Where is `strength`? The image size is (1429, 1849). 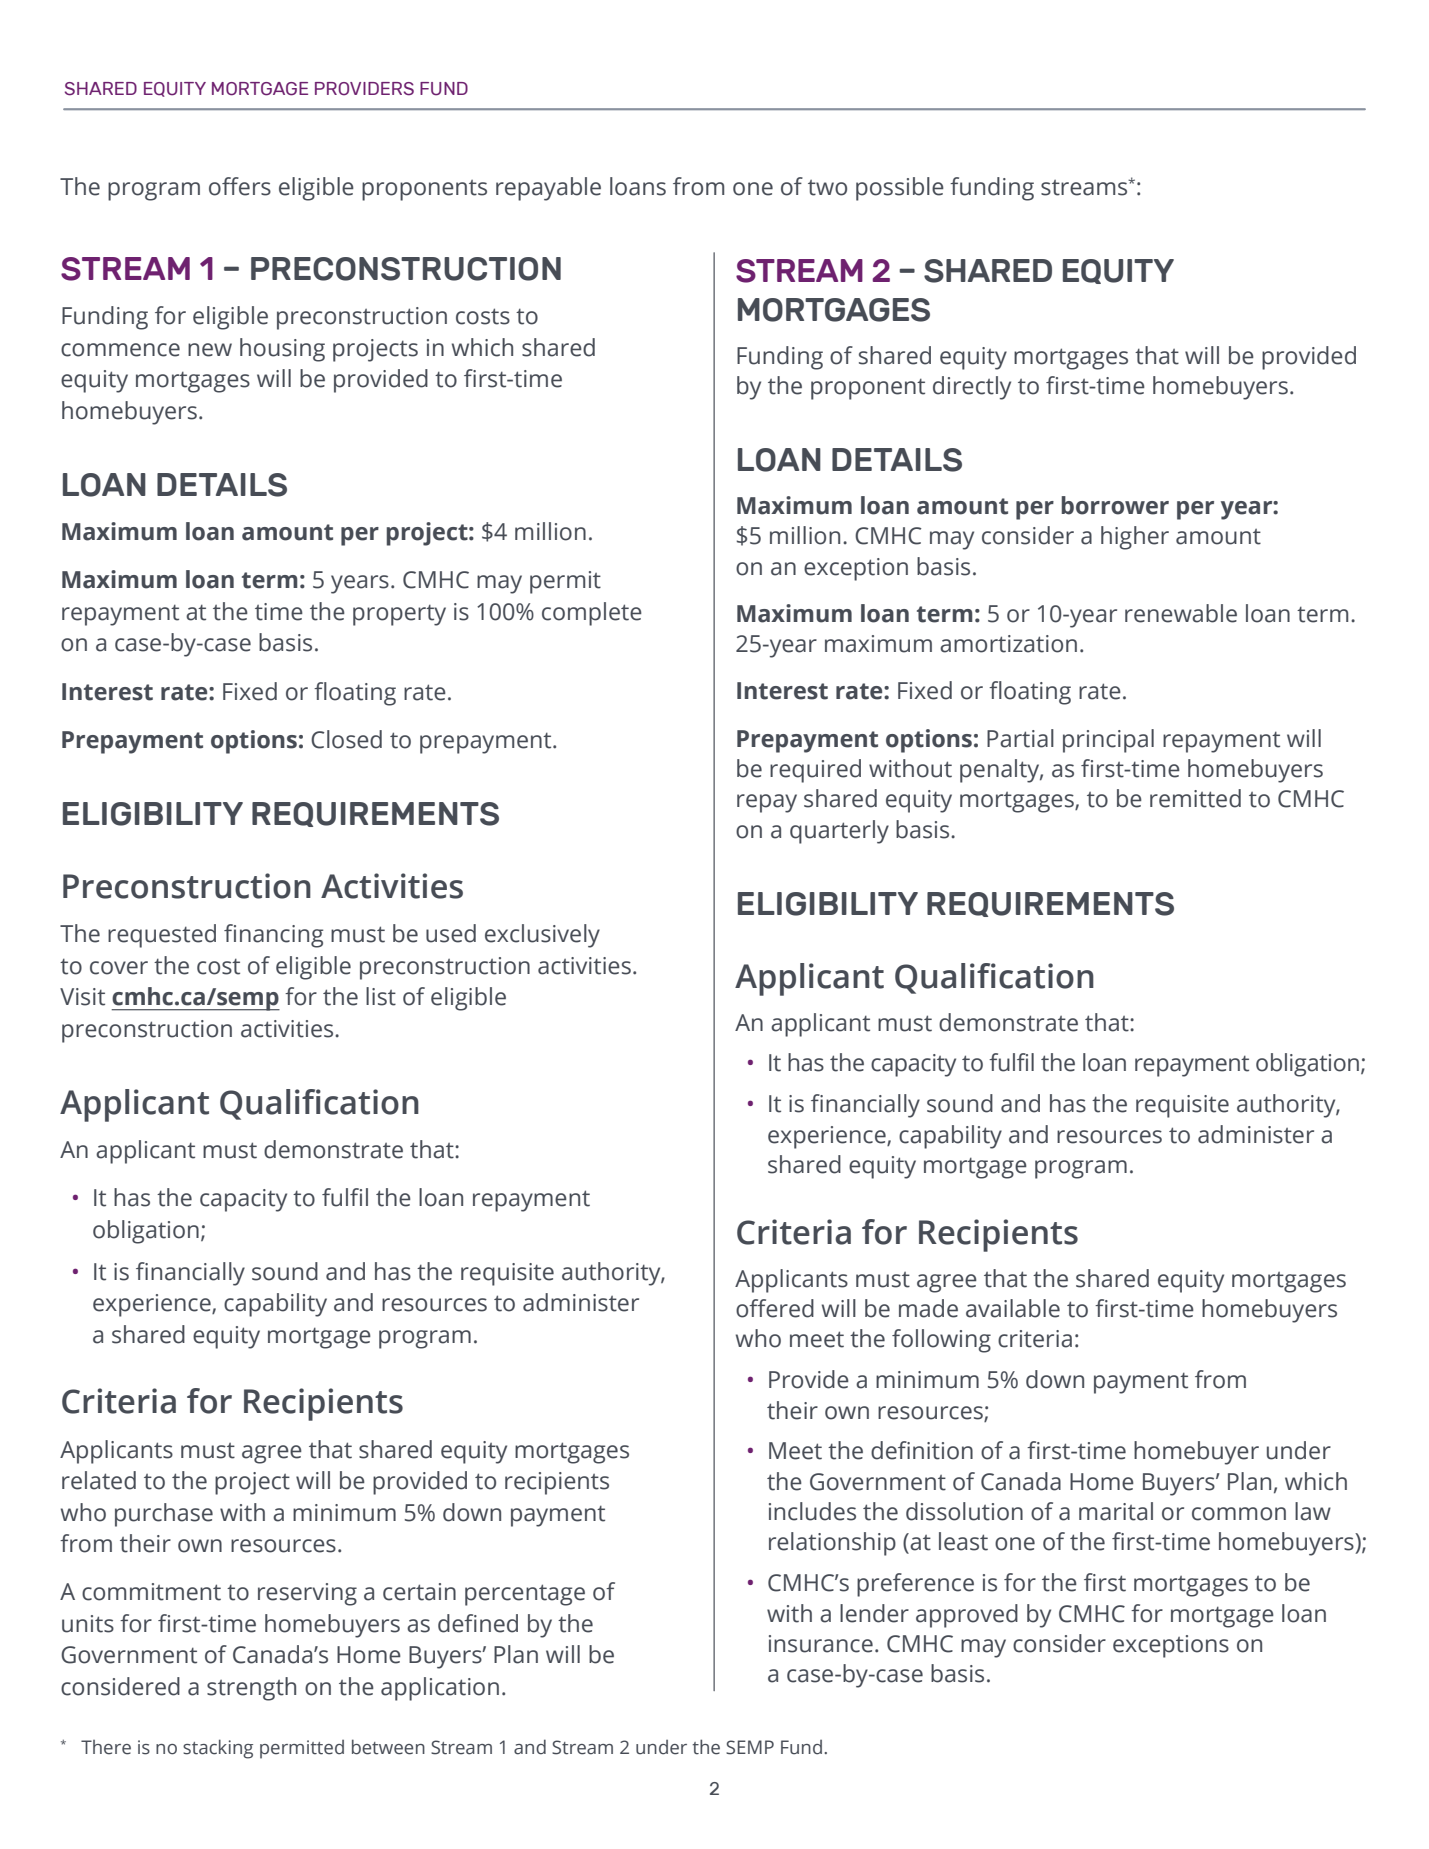 strength is located at coordinates (251, 1689).
